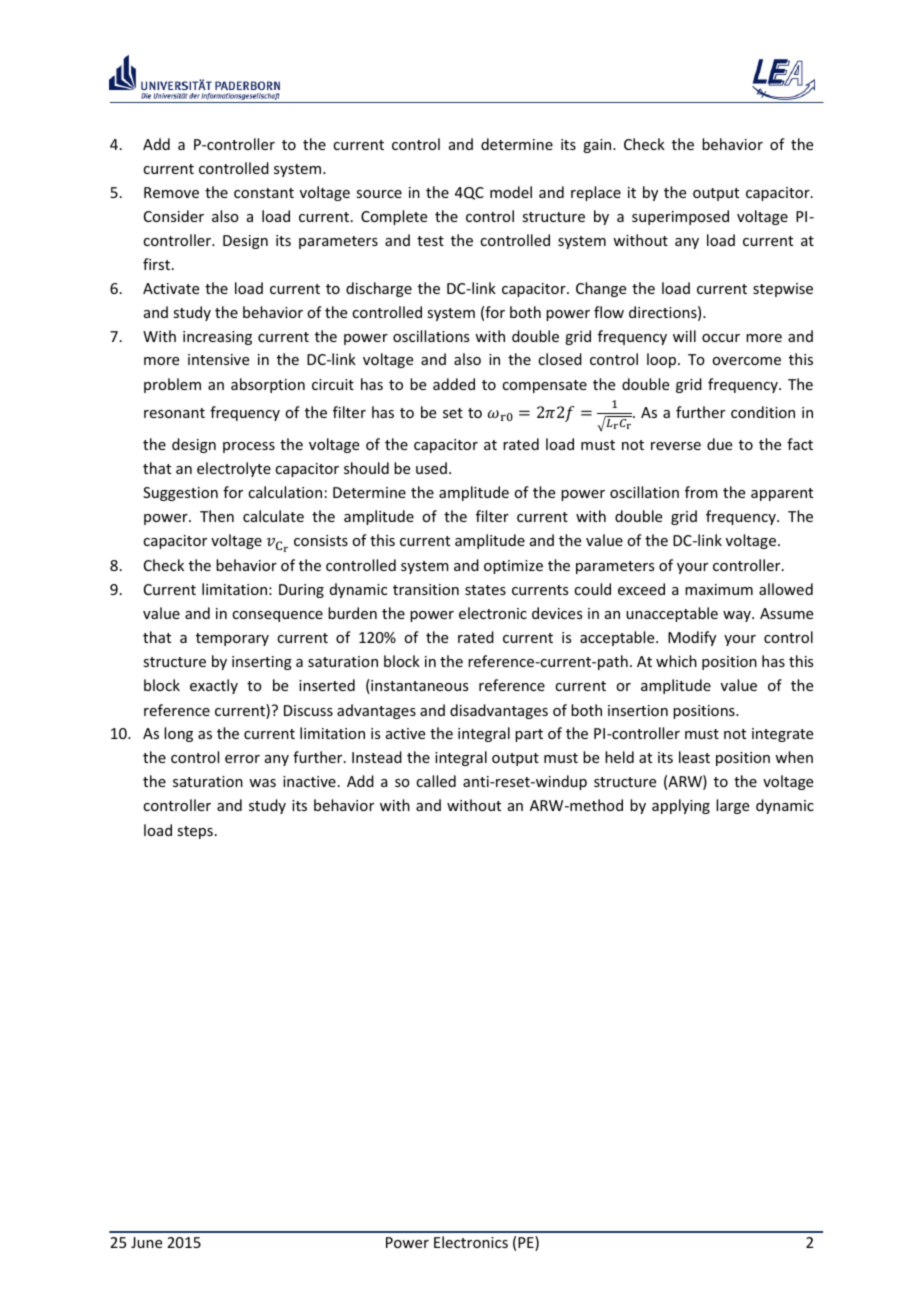 Image resolution: width=924 pixels, height=1308 pixels. Describe the element at coordinates (511, 192) in the screenshot. I see `model` at that location.
